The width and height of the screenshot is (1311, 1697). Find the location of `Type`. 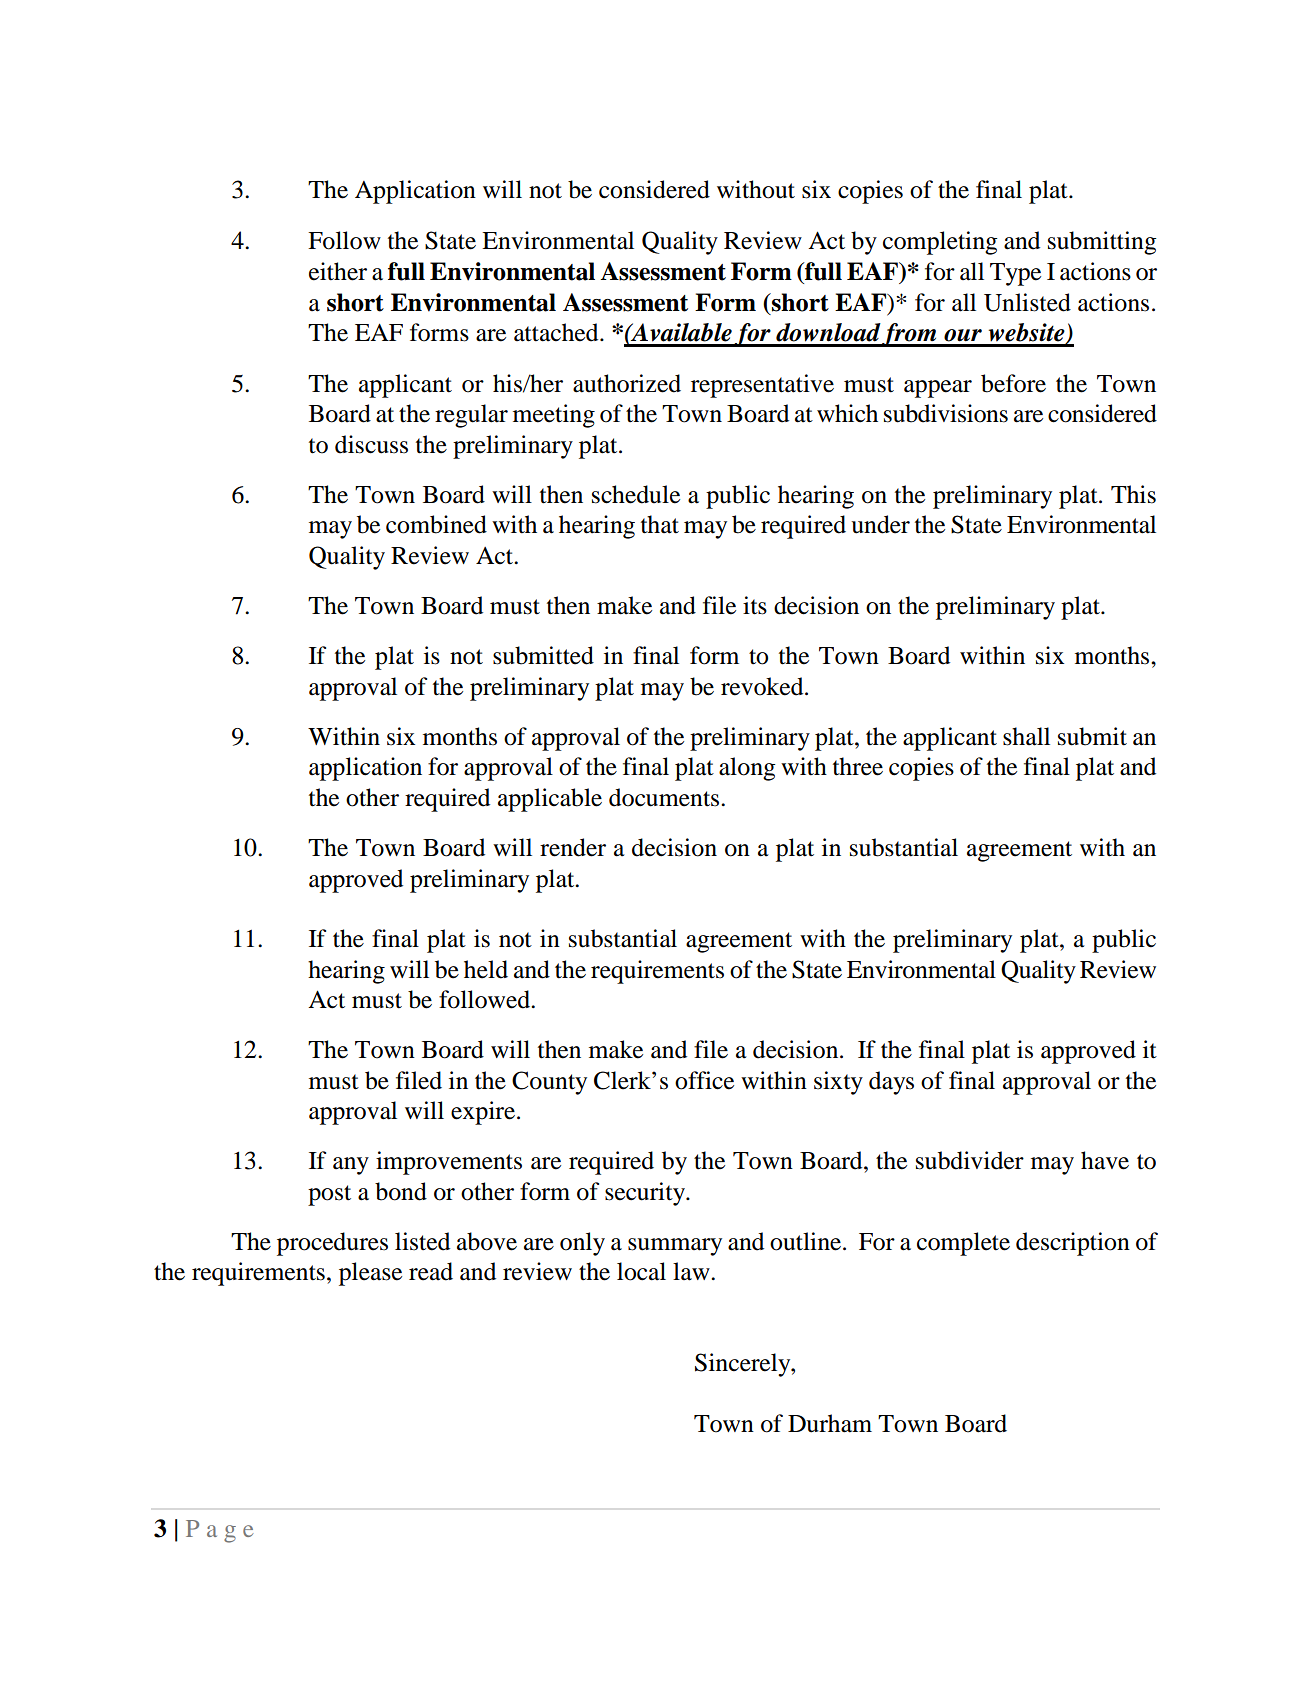

Type is located at coordinates (1015, 274).
